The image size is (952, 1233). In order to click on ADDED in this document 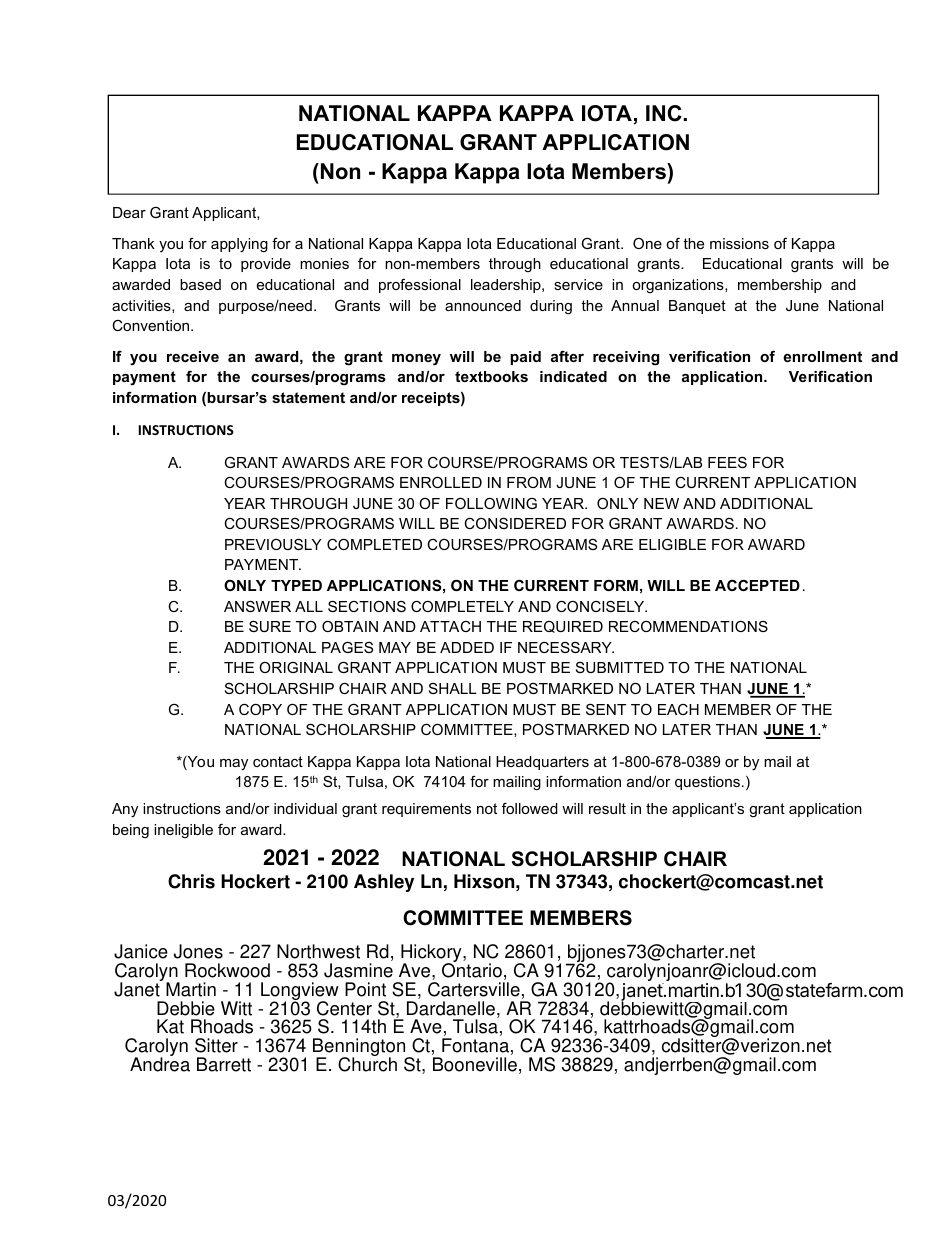, I will do `click(467, 647)`.
